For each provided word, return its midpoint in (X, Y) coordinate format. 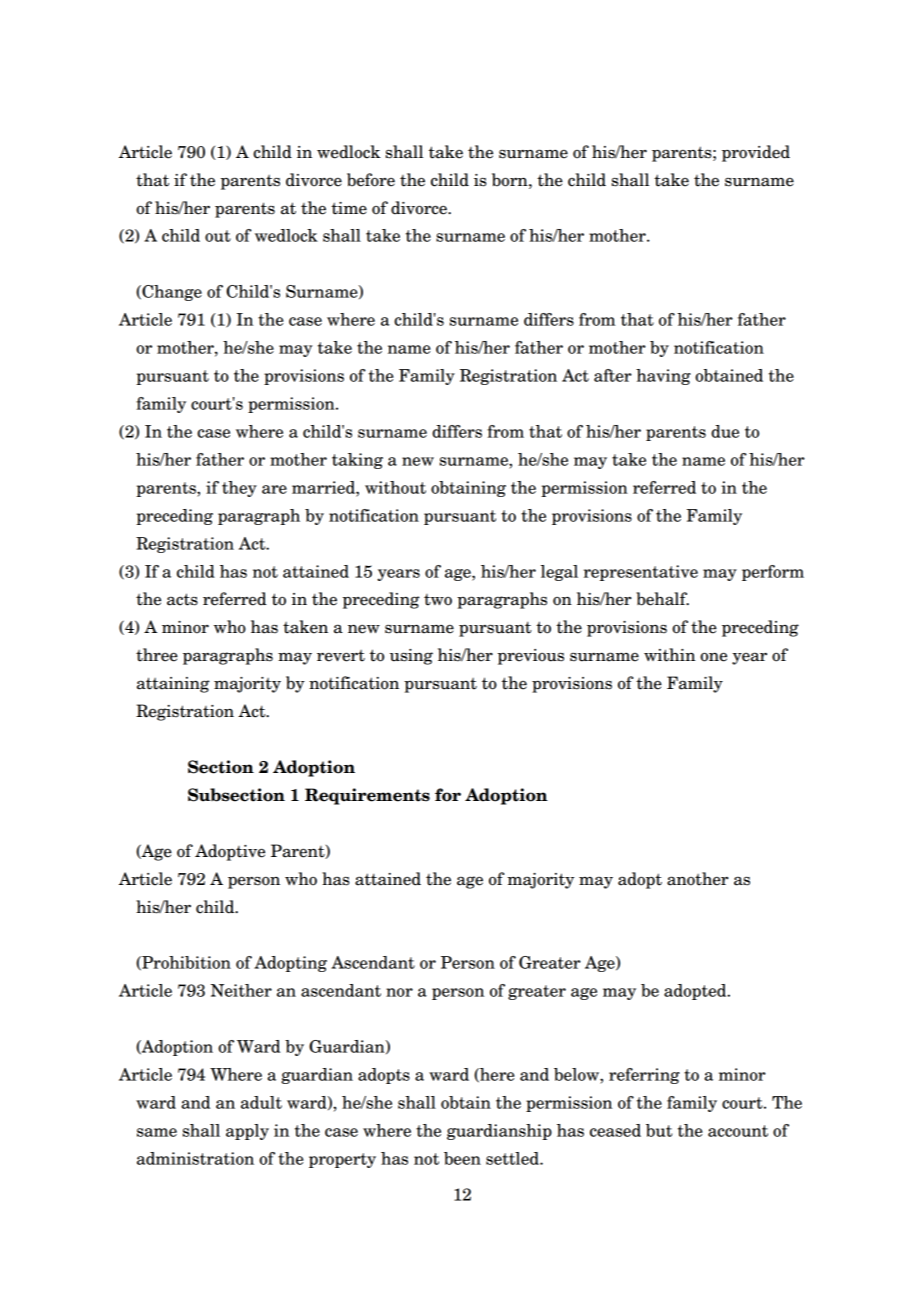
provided (756, 153)
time (349, 208)
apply (247, 1132)
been (462, 1158)
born (511, 180)
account (738, 1131)
